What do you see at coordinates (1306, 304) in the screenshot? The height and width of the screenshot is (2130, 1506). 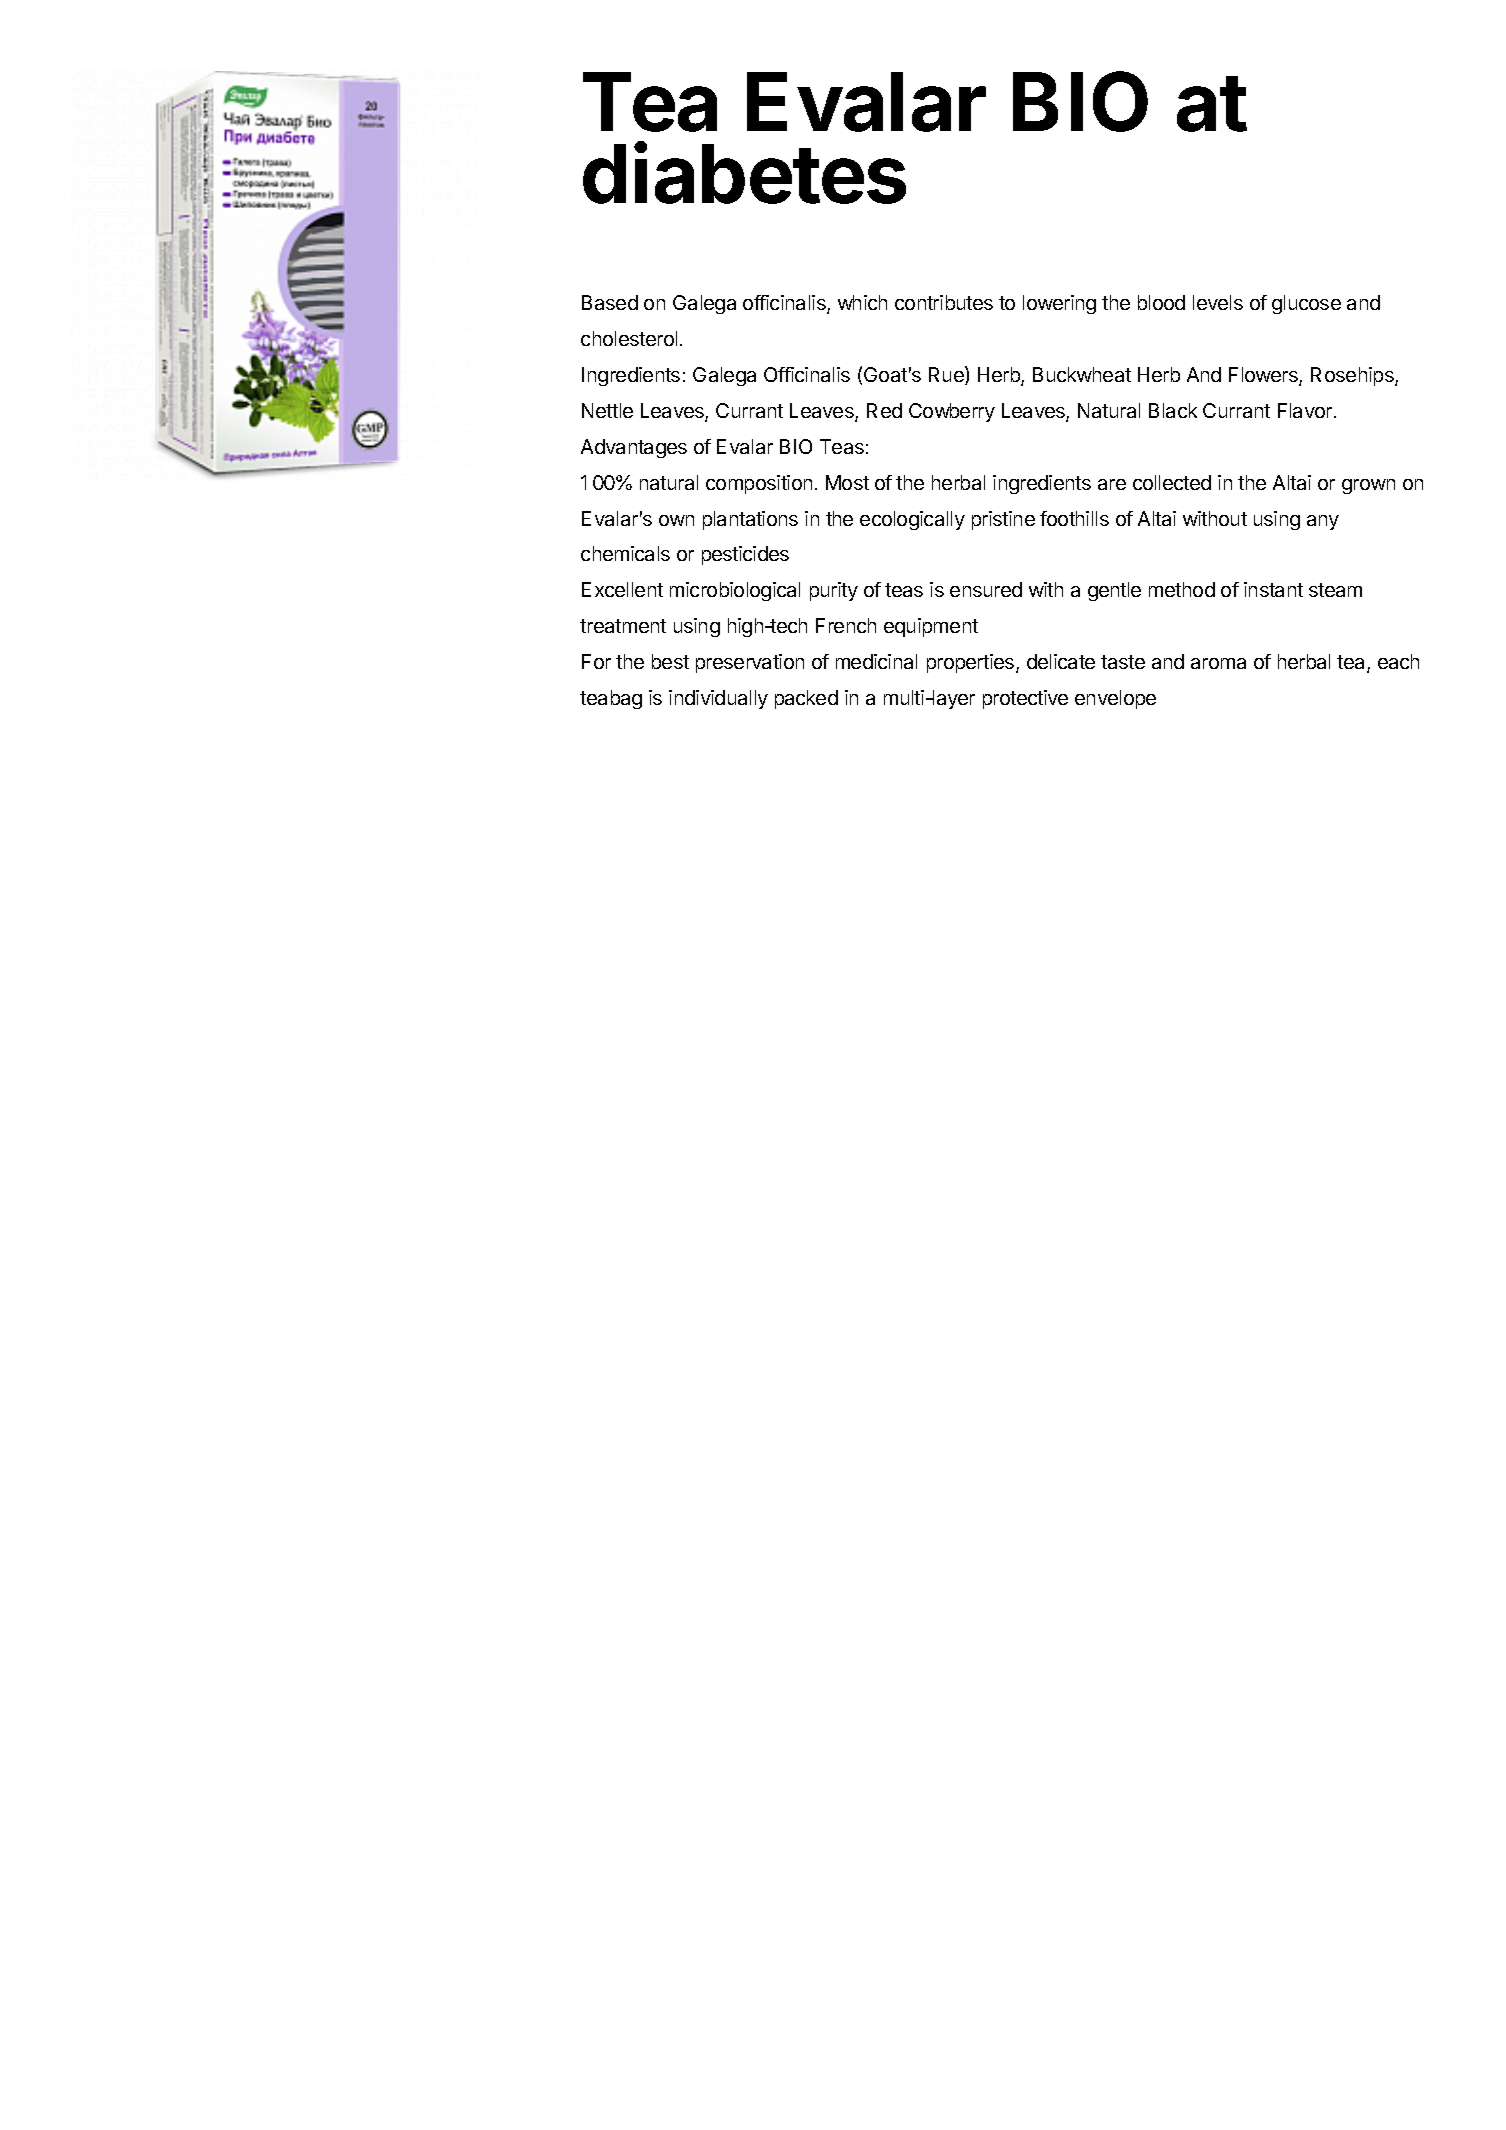 I see `glucose` at bounding box center [1306, 304].
